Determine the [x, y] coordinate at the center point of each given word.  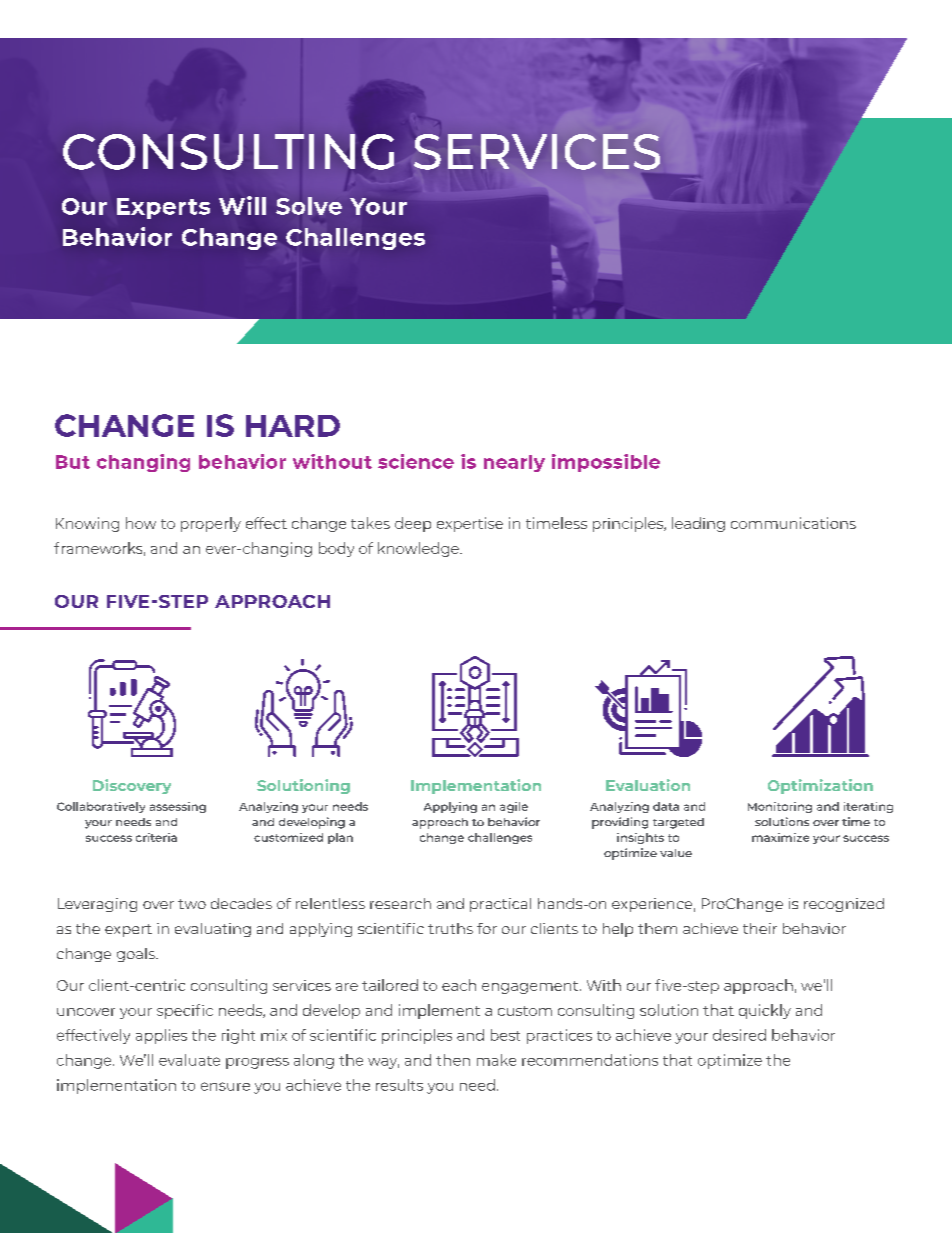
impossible [606, 463]
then [453, 1060]
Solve [309, 206]
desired [739, 1035]
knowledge [419, 549]
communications [793, 523]
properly [211, 524]
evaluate [189, 1060]
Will [242, 205]
